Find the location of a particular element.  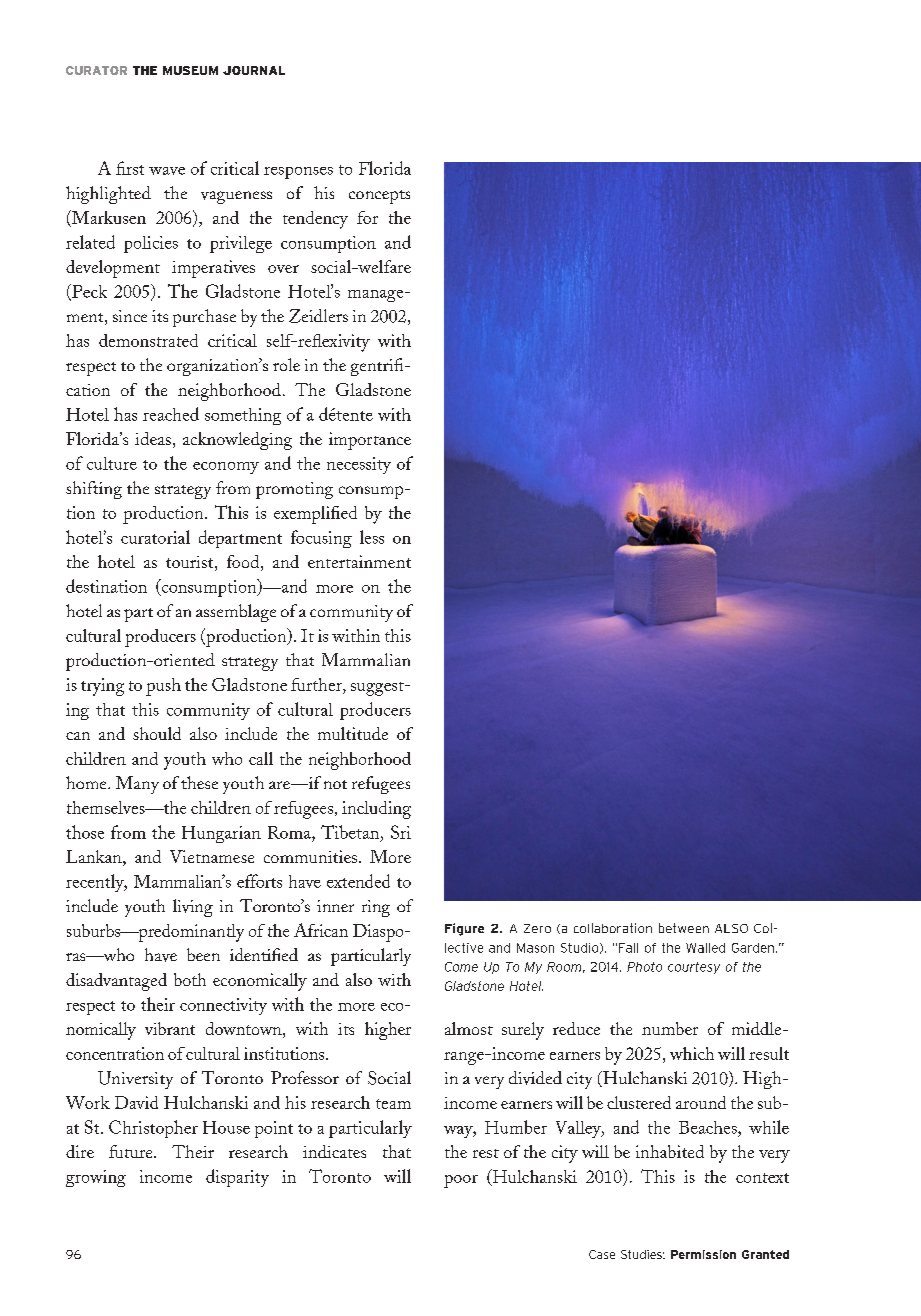

multitude is located at coordinates (353, 733).
